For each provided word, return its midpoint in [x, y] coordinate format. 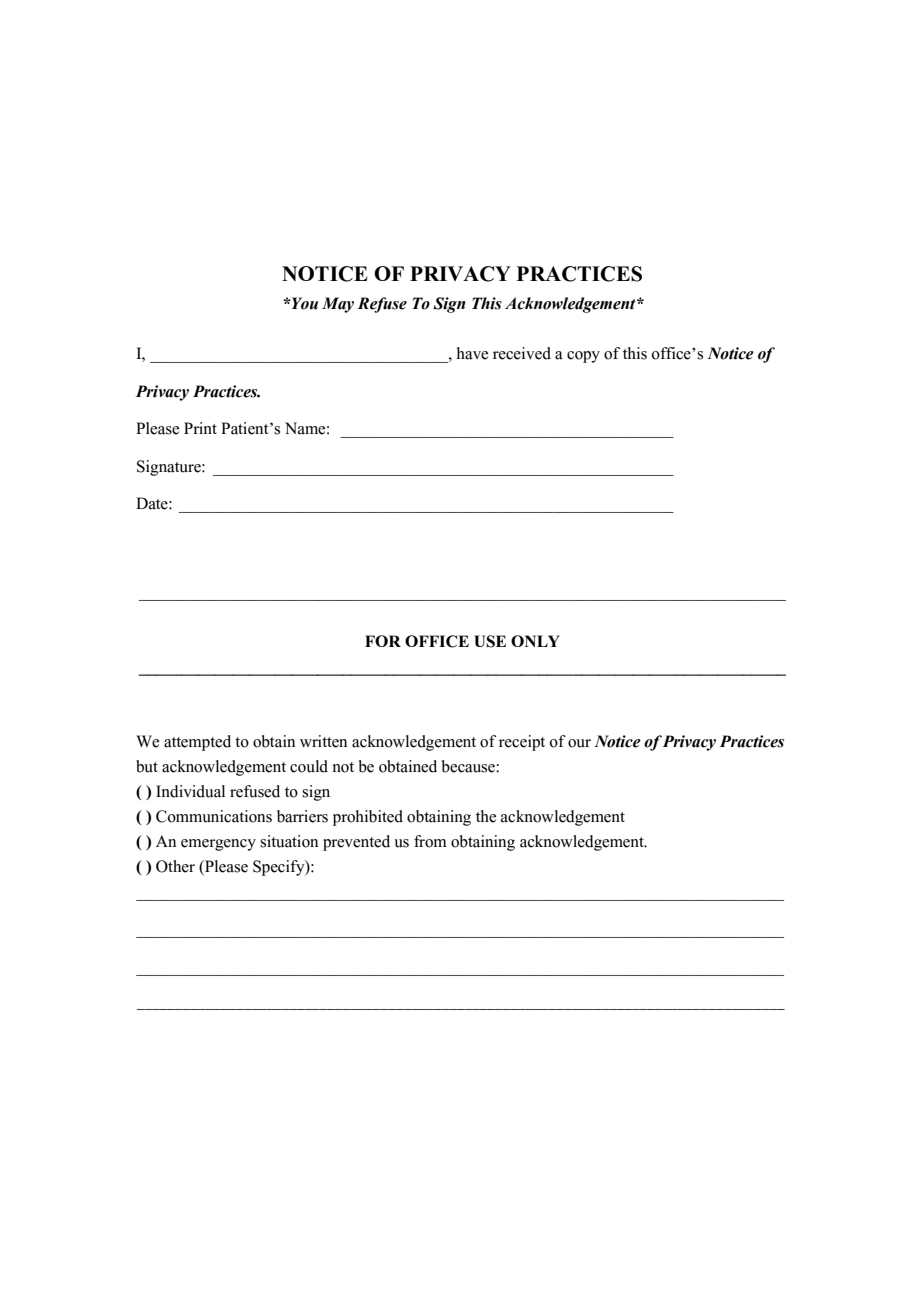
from [430, 841]
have [472, 353]
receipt [522, 743]
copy [583, 357]
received [522, 353]
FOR [383, 641]
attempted [197, 743]
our [579, 743]
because [469, 766]
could [309, 766]
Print [200, 428]
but [147, 766]
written [323, 741]
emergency [218, 845]
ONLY [535, 641]
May [338, 305]
